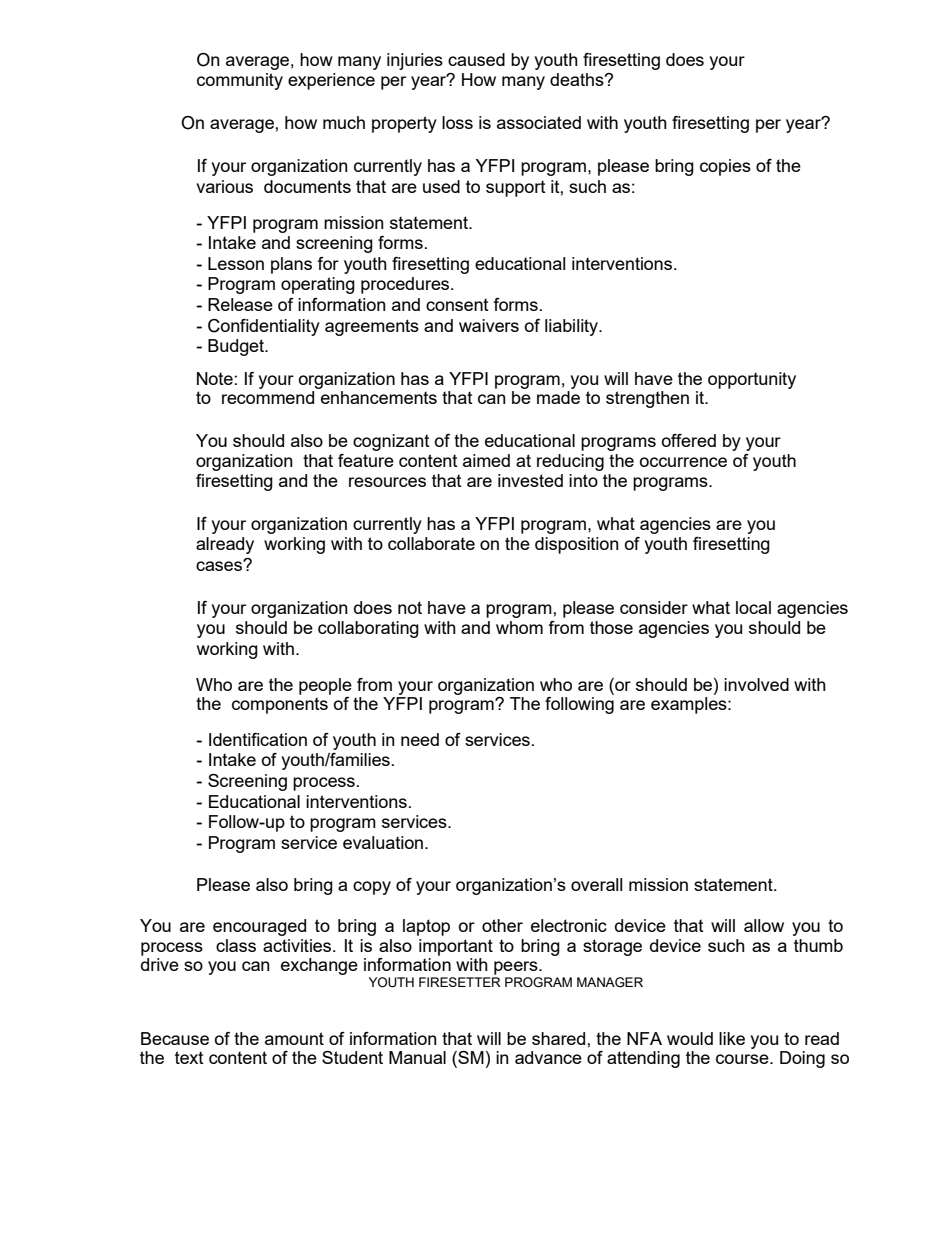 The height and width of the page is (1233, 952). What do you see at coordinates (431, 543) in the page?
I see `collaborate` at bounding box center [431, 543].
